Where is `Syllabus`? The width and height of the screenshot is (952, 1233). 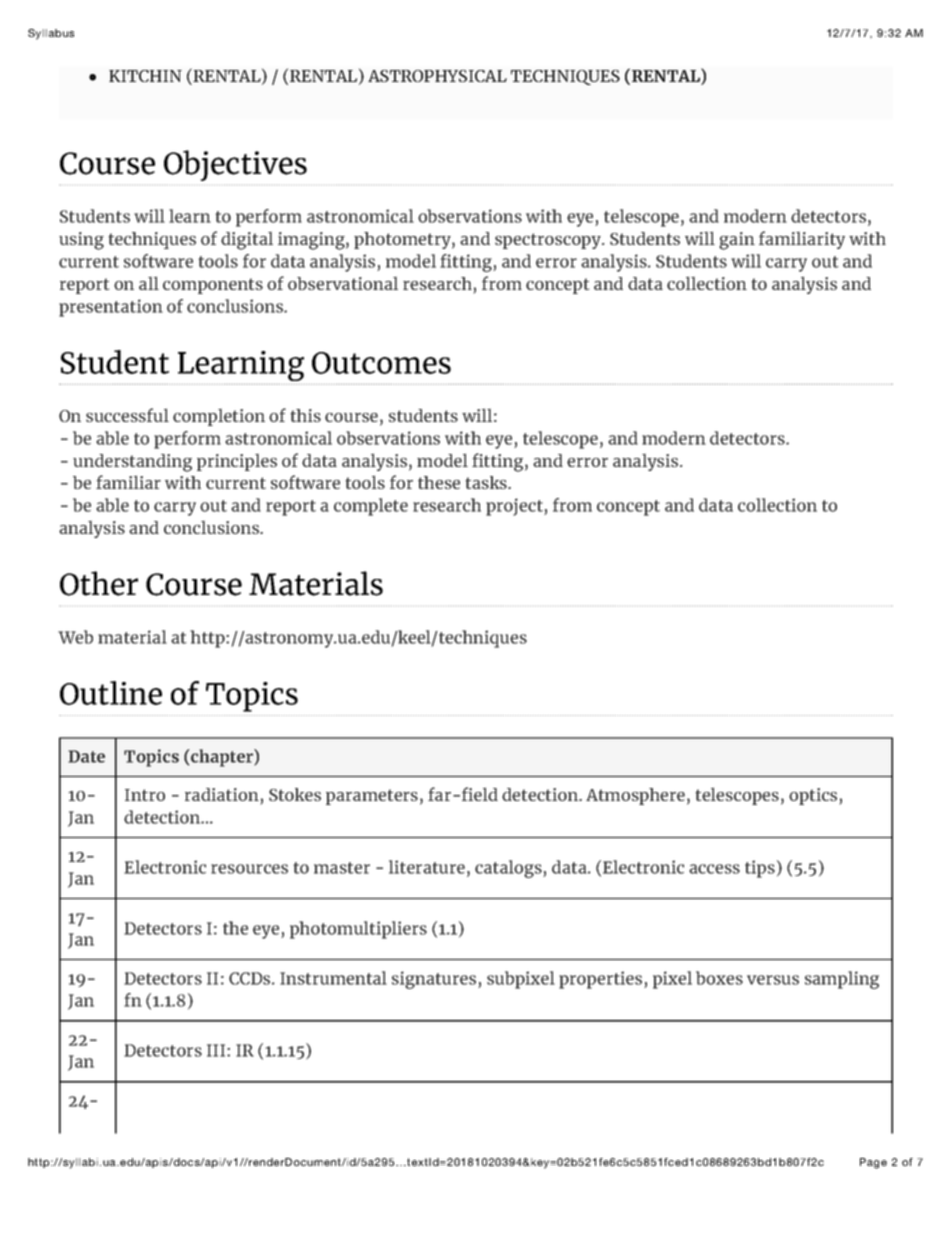 Syllabus is located at coordinates (51, 34).
